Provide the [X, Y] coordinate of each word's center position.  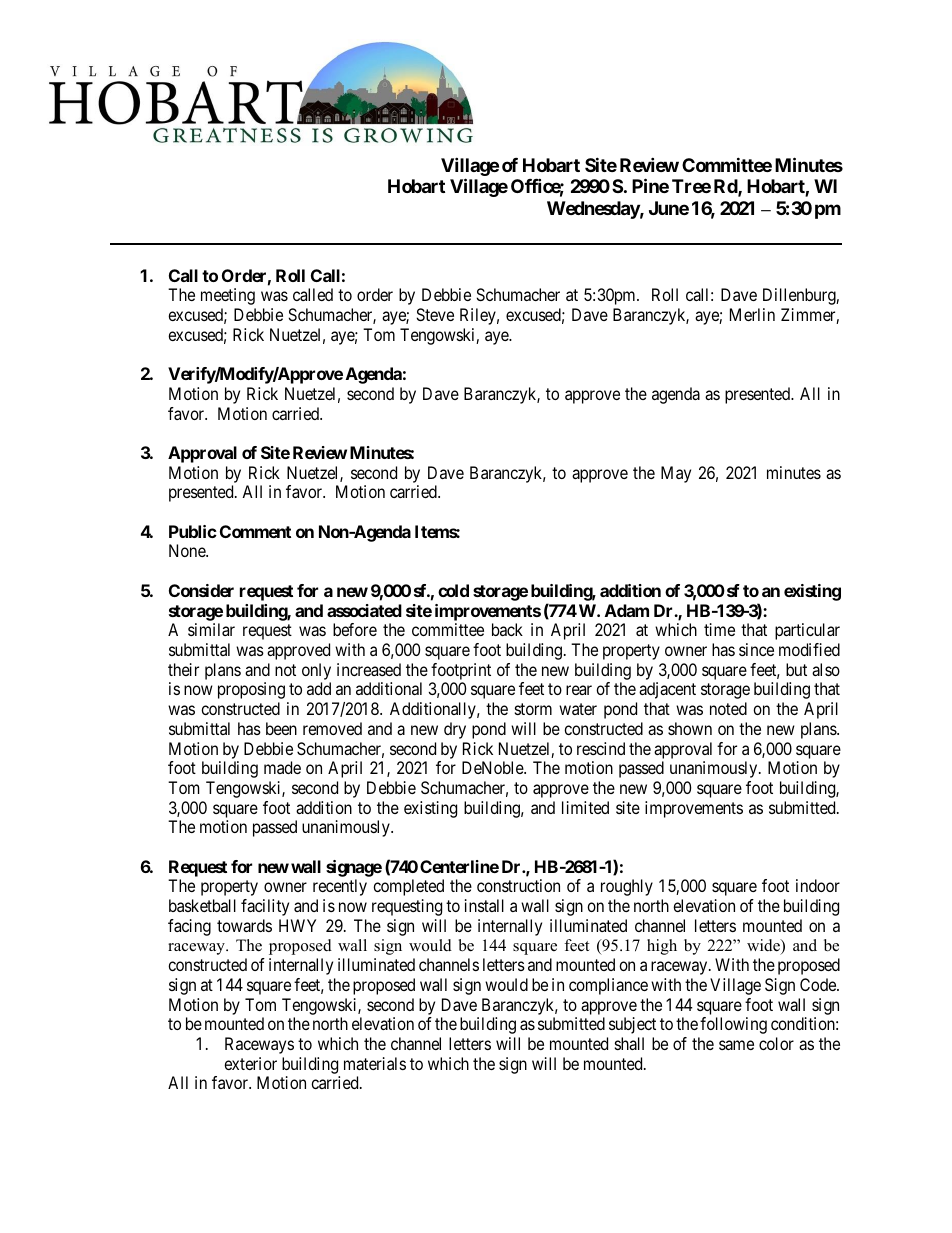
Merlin [752, 314]
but [796, 669]
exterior [250, 1063]
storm [533, 709]
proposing [251, 690]
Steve [435, 314]
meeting [228, 296]
